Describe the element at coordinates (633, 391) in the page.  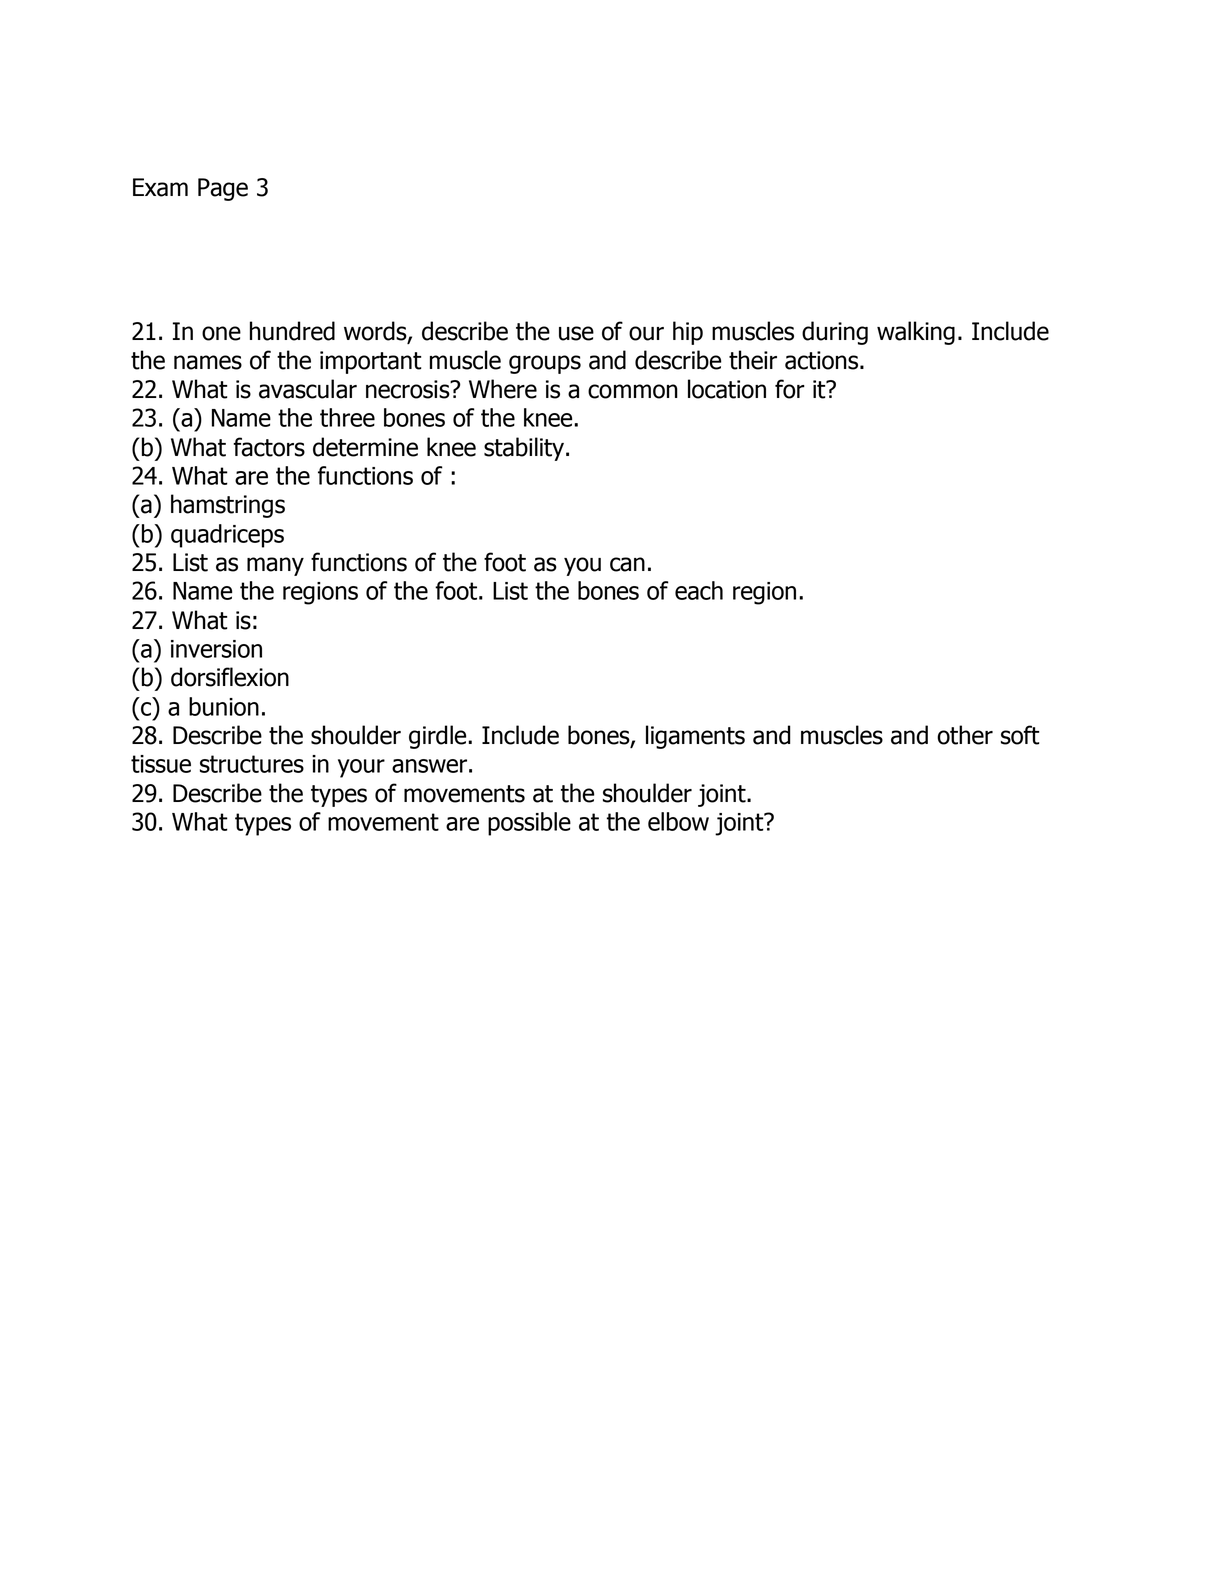
I see `common` at that location.
